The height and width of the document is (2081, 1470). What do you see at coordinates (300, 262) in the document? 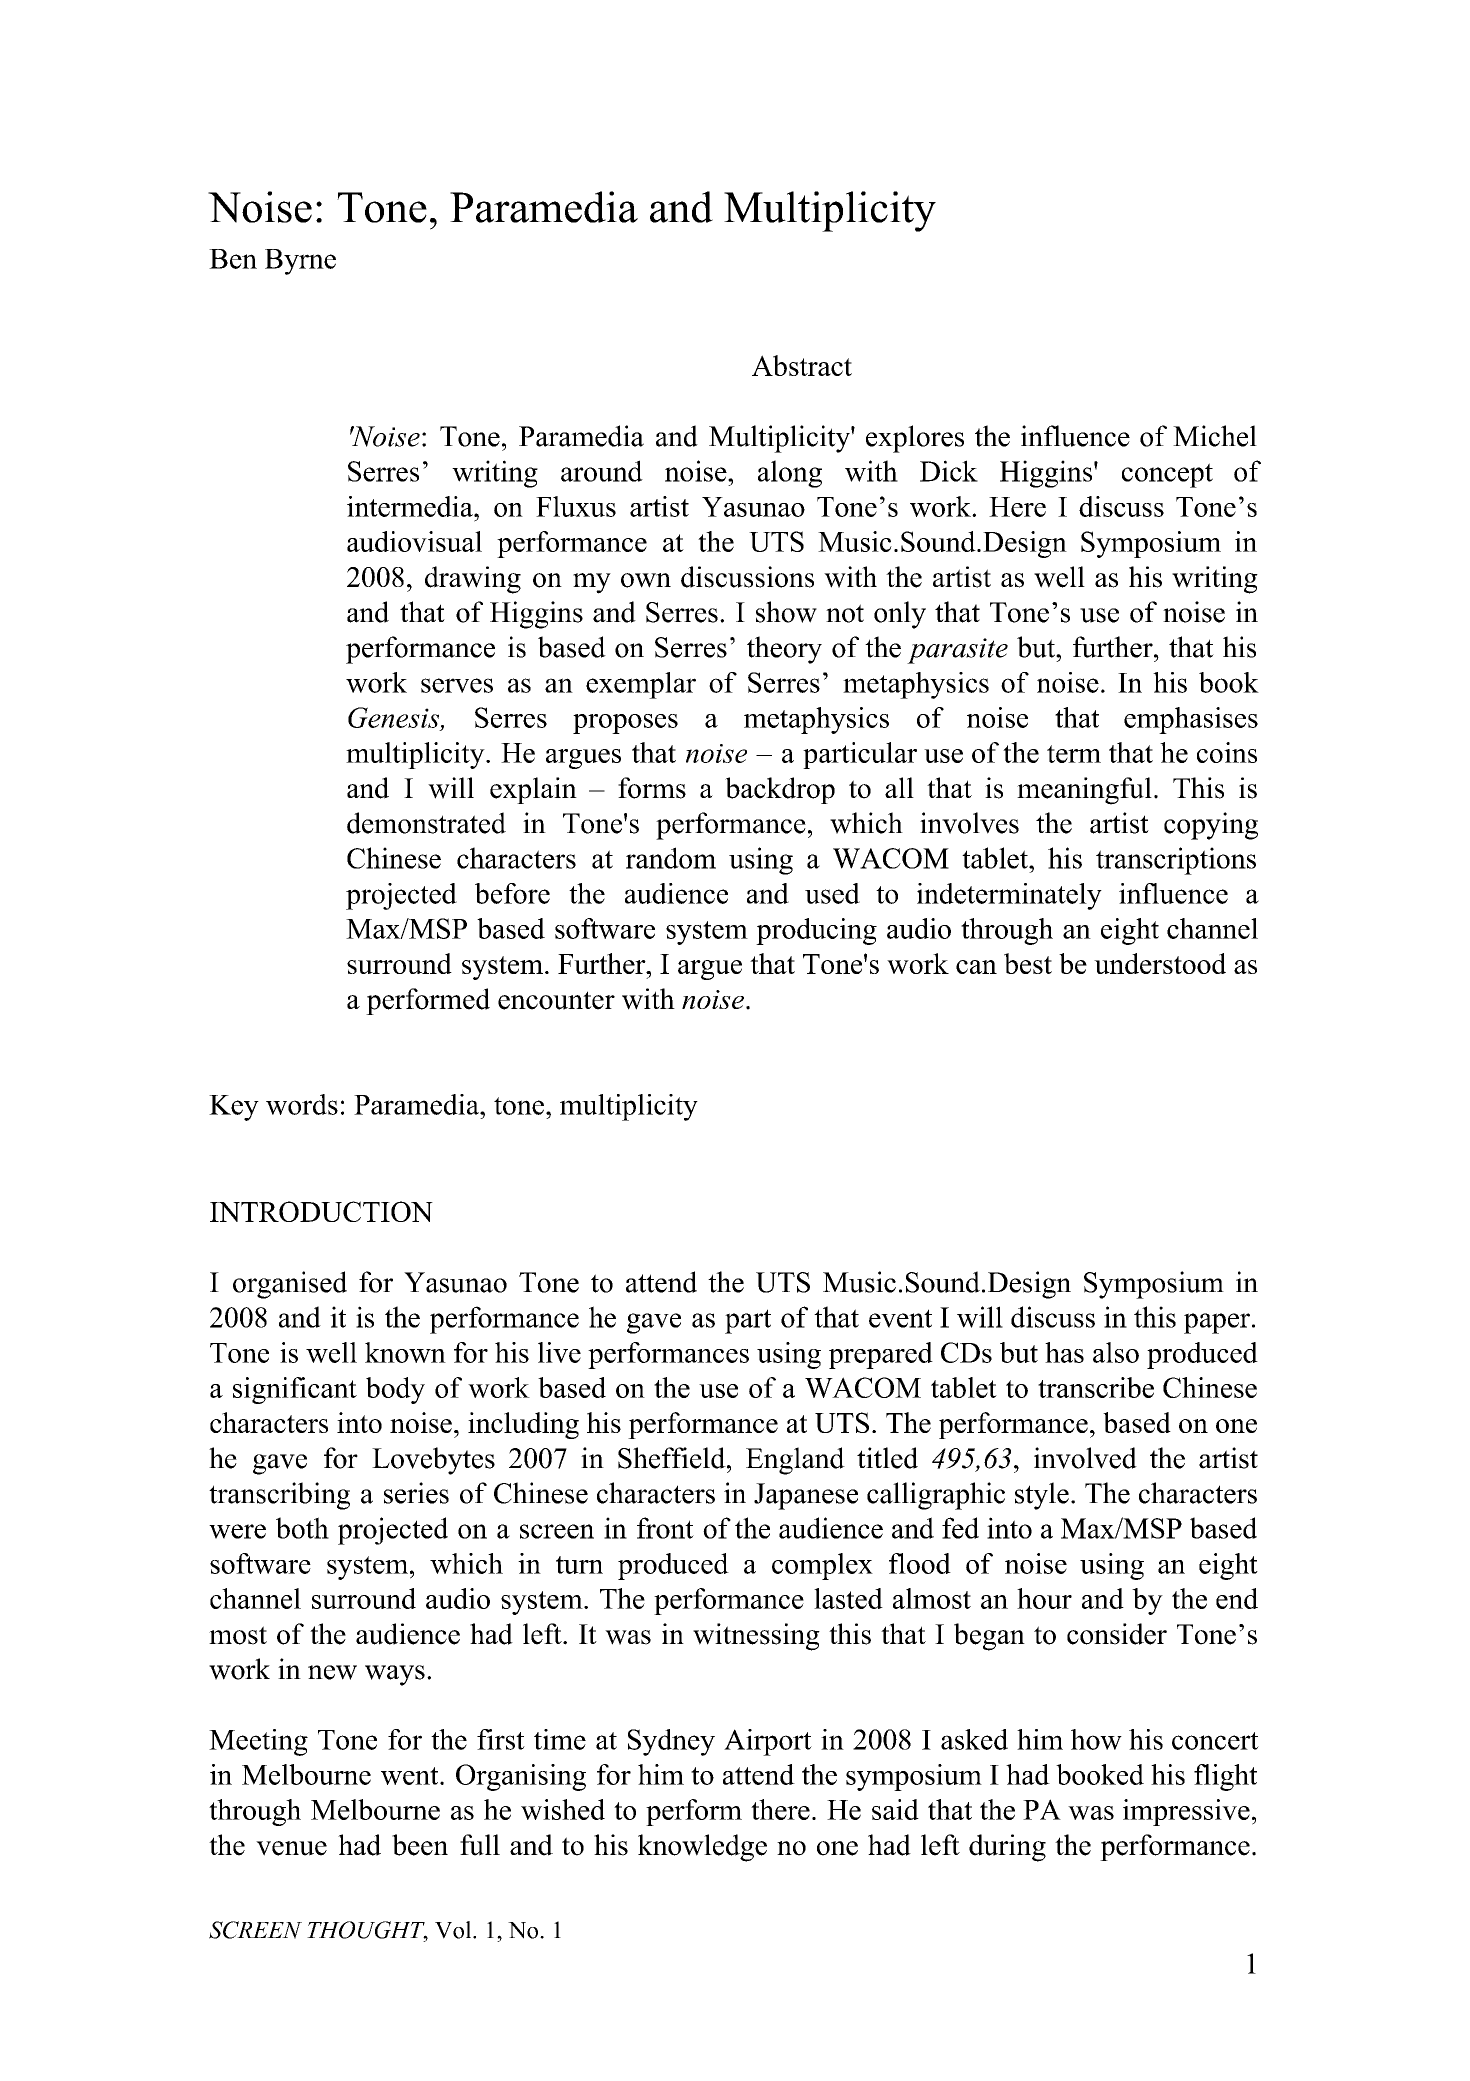
I see `Byrne` at bounding box center [300, 262].
